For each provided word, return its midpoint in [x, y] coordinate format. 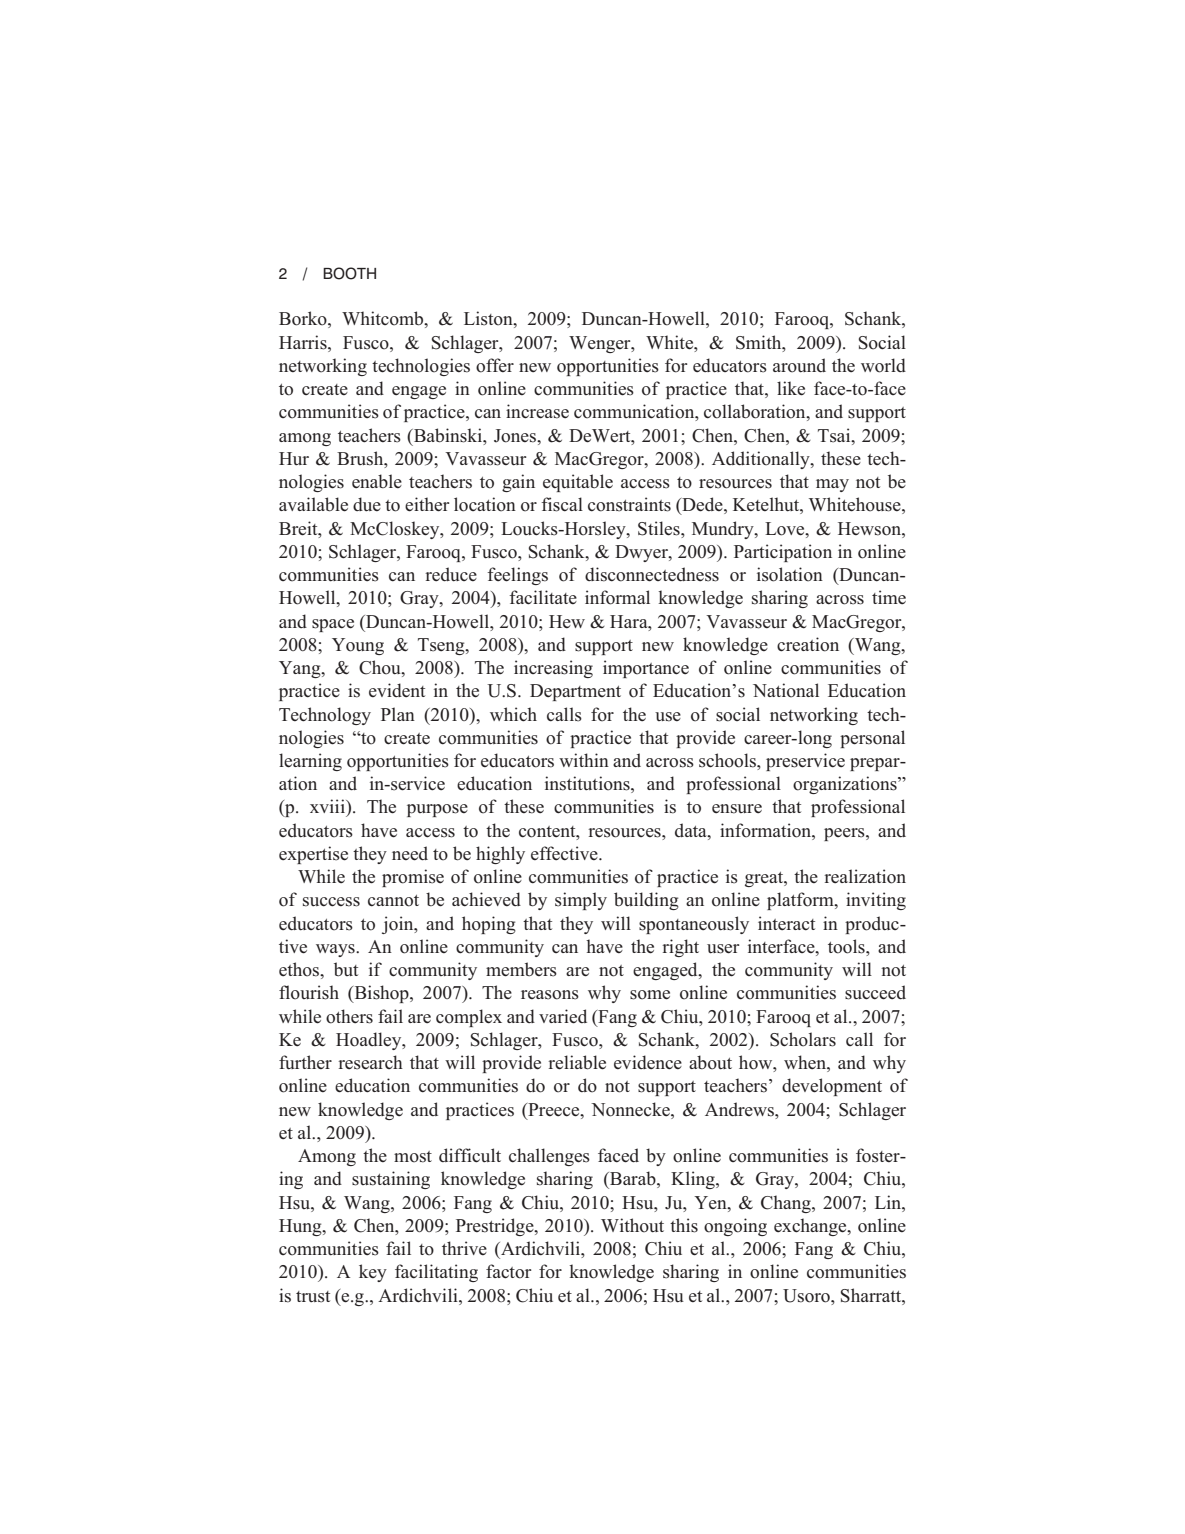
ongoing [735, 1227]
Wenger [601, 344]
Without [632, 1225]
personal [872, 739]
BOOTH [349, 273]
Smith [760, 342]
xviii [328, 806]
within [584, 760]
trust [313, 1297]
